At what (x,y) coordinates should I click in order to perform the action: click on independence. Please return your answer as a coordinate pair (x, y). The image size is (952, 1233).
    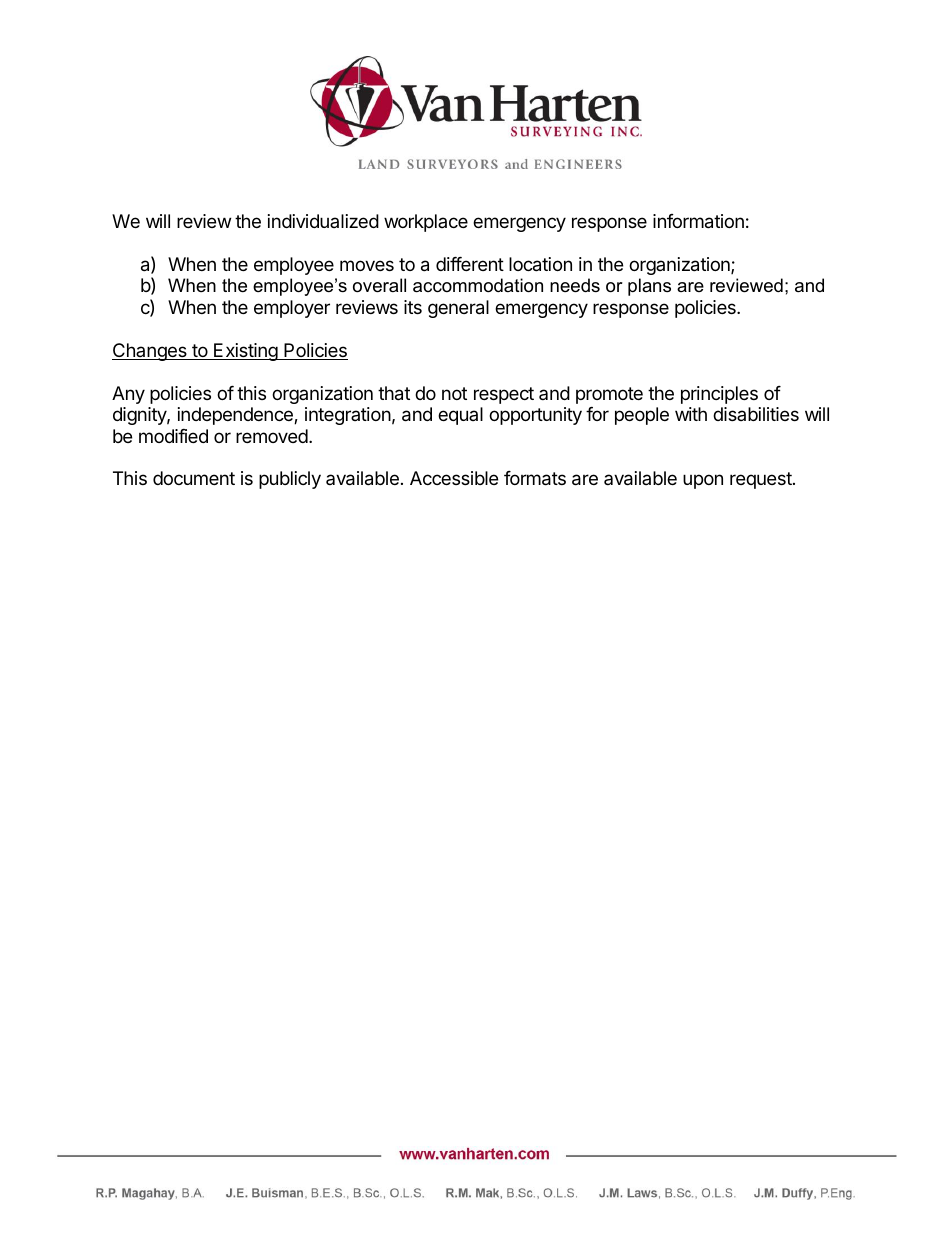
    Looking at the image, I should click on (236, 416).
